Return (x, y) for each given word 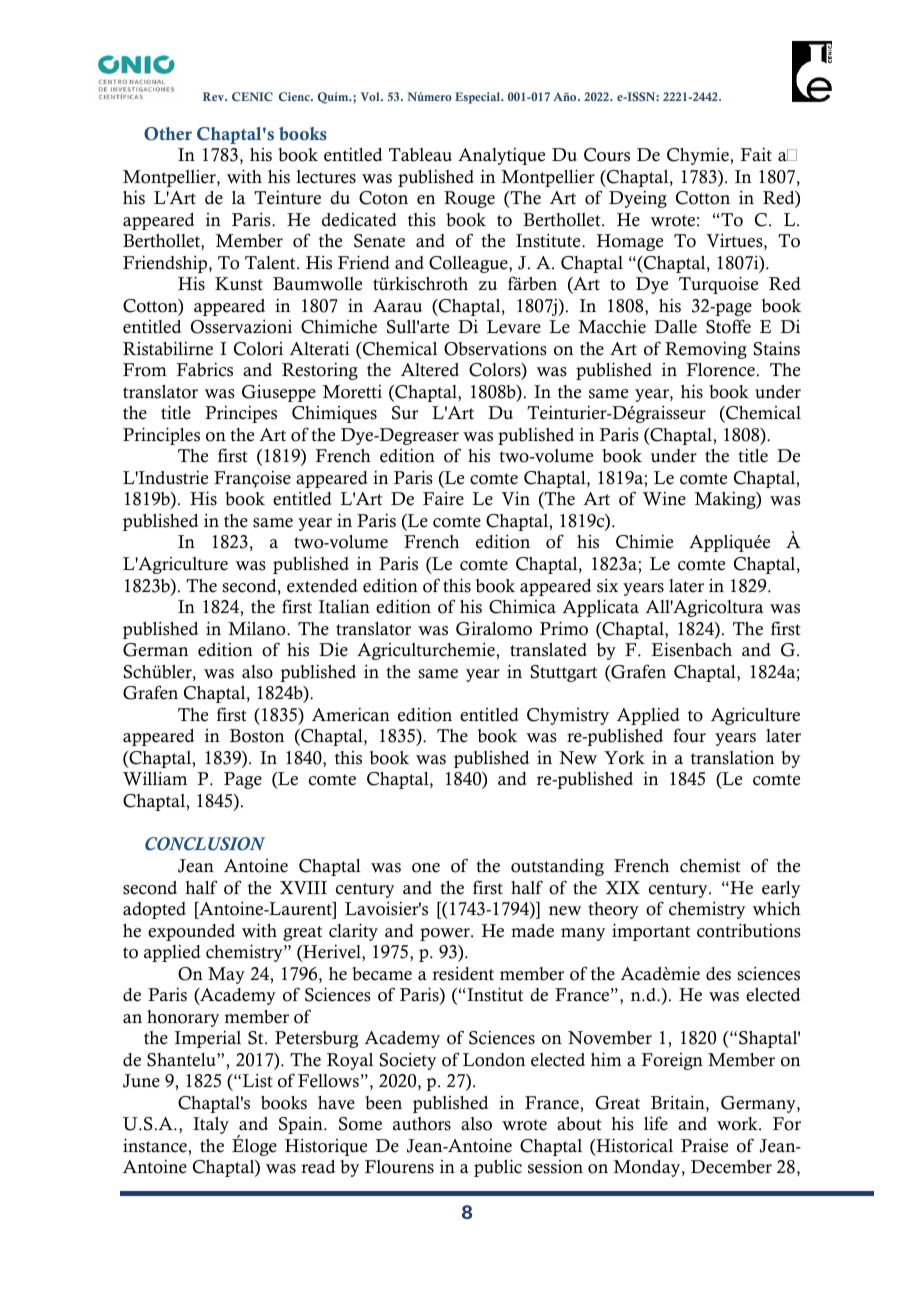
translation (732, 757)
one (426, 868)
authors (422, 1124)
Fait (756, 154)
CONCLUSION (205, 844)
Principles (161, 436)
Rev (214, 96)
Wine (664, 498)
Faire (443, 498)
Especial (479, 98)
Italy (211, 1125)
